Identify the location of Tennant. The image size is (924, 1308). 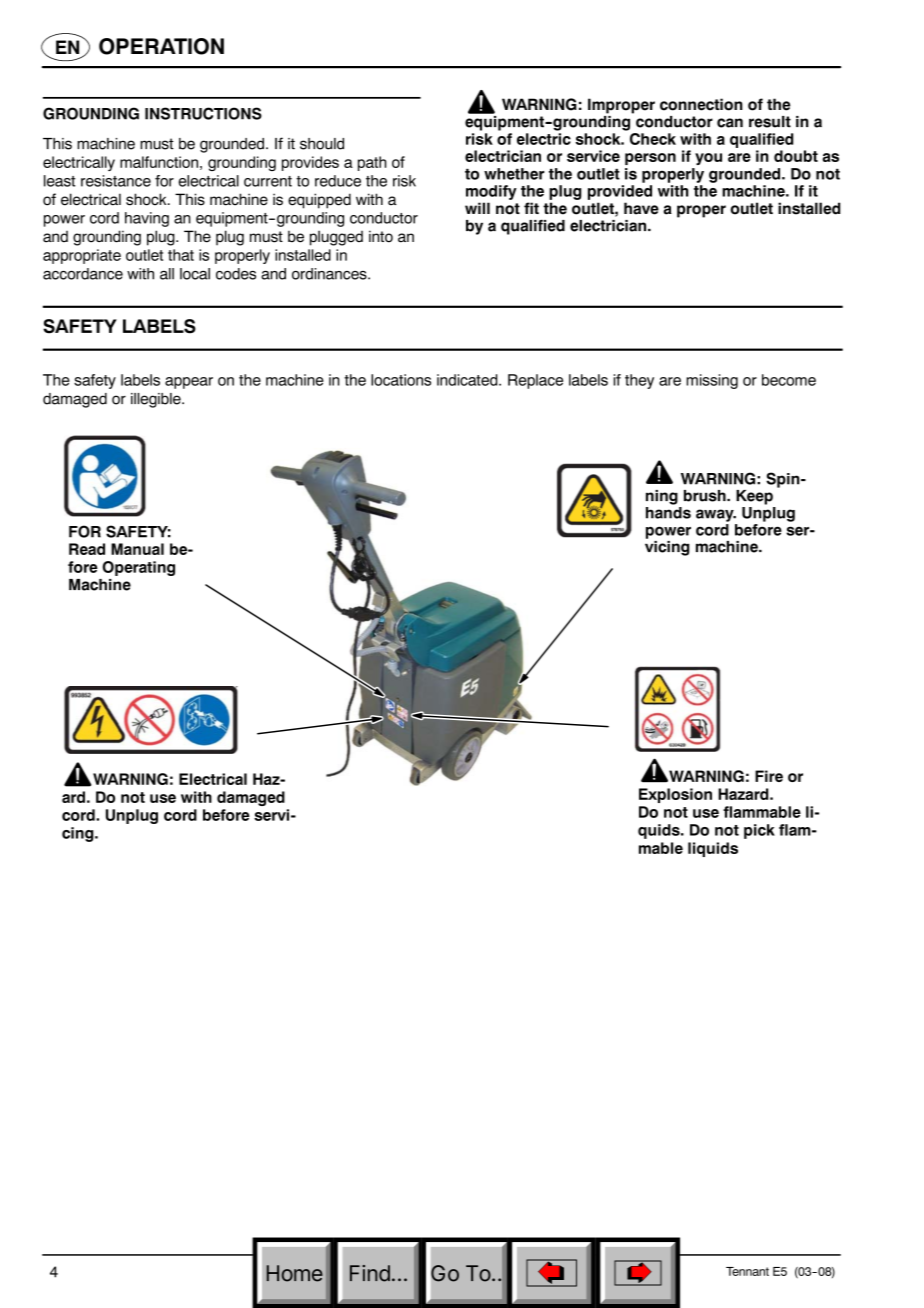
(747, 1271).
